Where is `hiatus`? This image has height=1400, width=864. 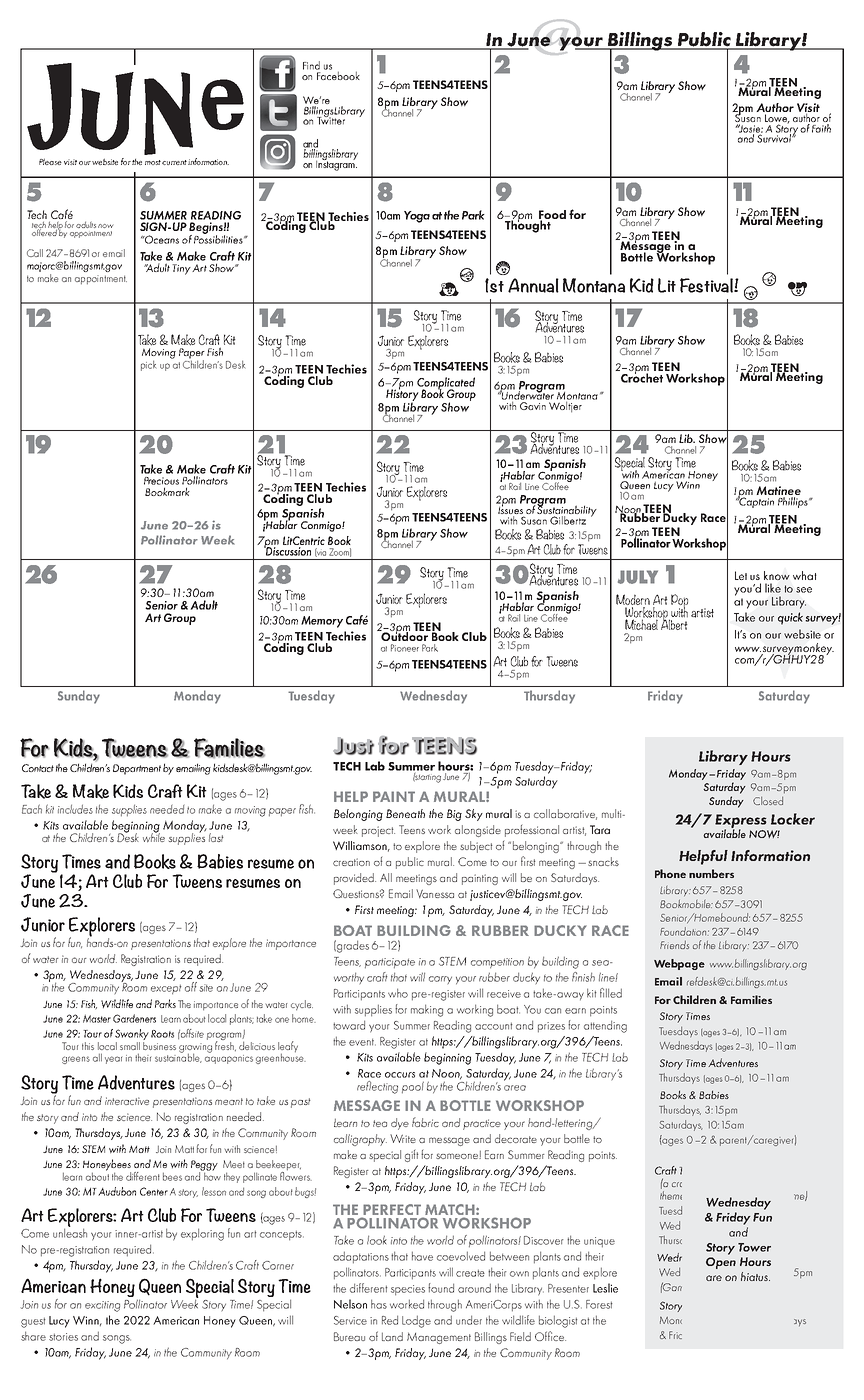 hiatus is located at coordinates (755, 1276).
